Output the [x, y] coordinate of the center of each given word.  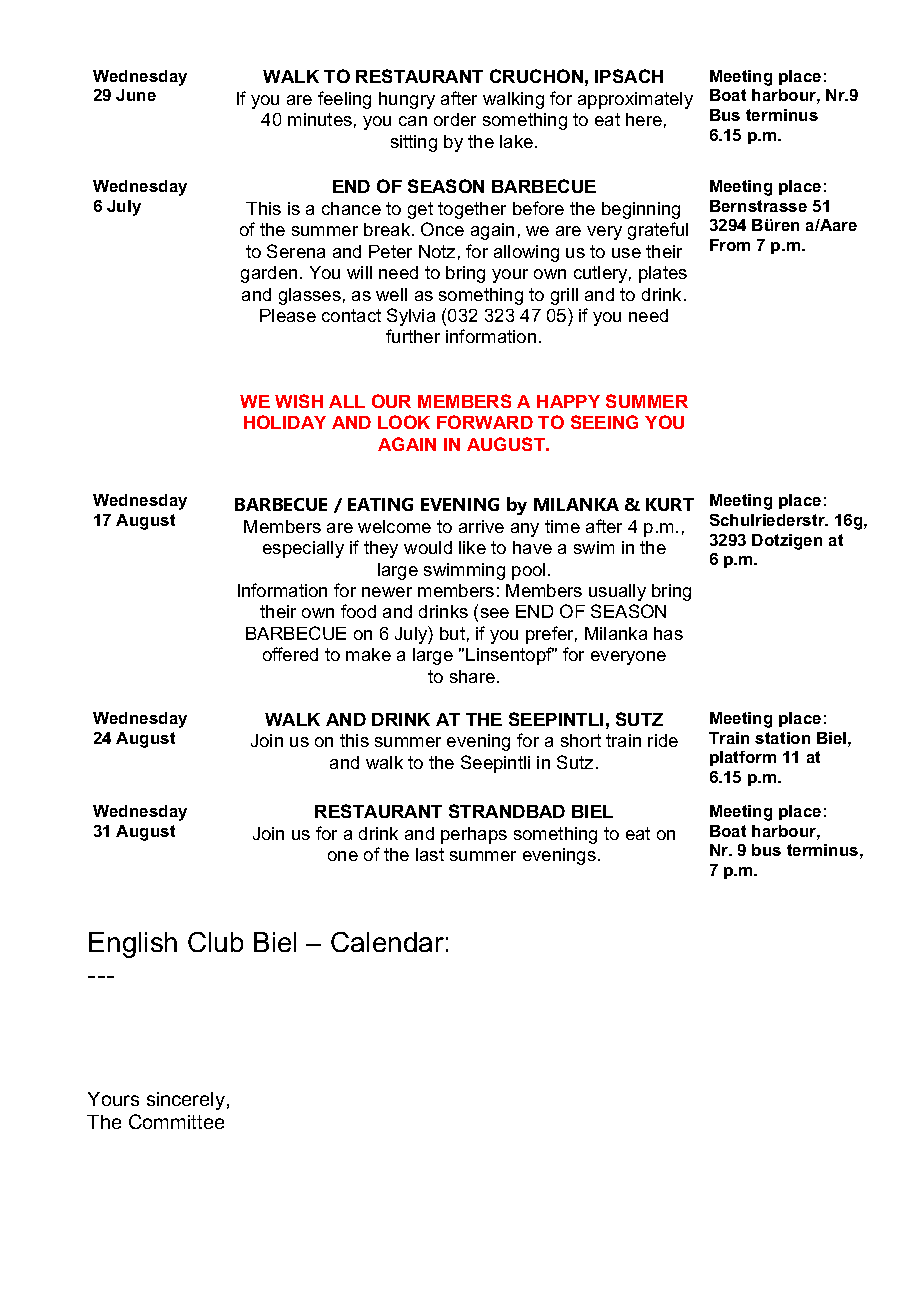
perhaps [474, 835]
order [455, 119]
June [136, 95]
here [644, 119]
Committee [176, 1121]
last [430, 854]
